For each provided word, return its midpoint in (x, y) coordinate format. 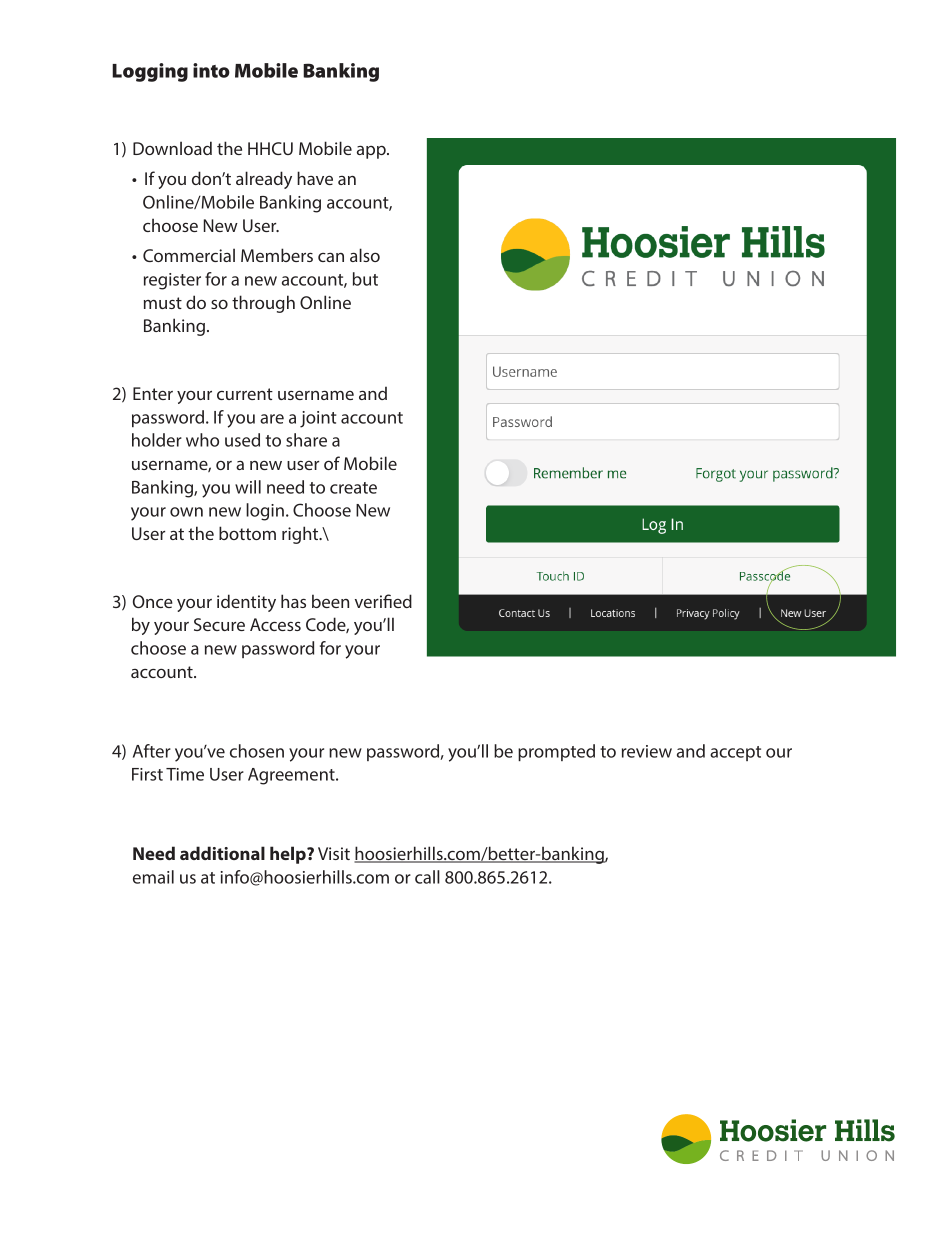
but (365, 279)
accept (735, 753)
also (365, 255)
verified (383, 601)
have (315, 178)
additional (222, 853)
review (647, 751)
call (427, 877)
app (372, 152)
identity (246, 603)
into (211, 70)
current (245, 394)
